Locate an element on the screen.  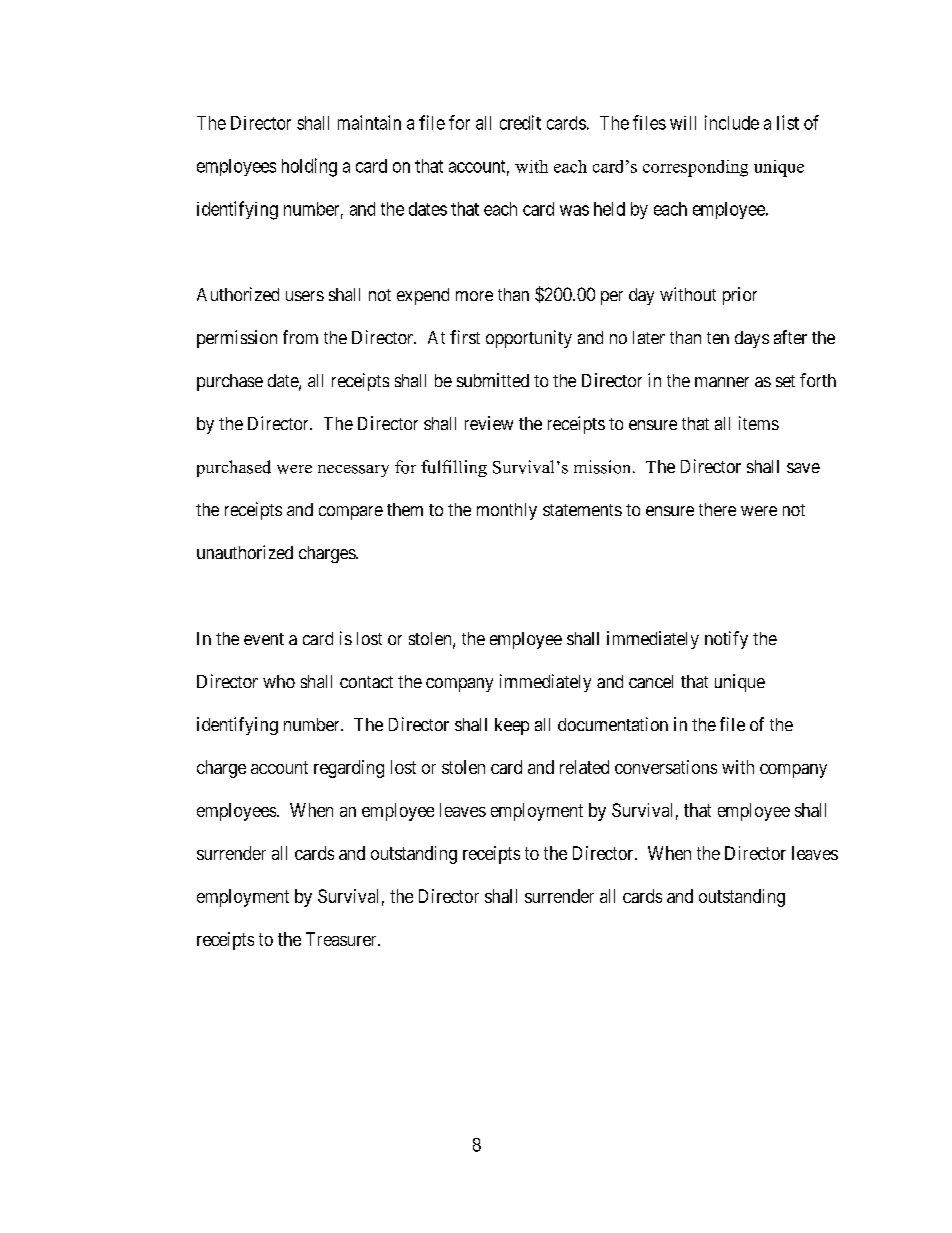
Treasurer is located at coordinates (342, 939).
